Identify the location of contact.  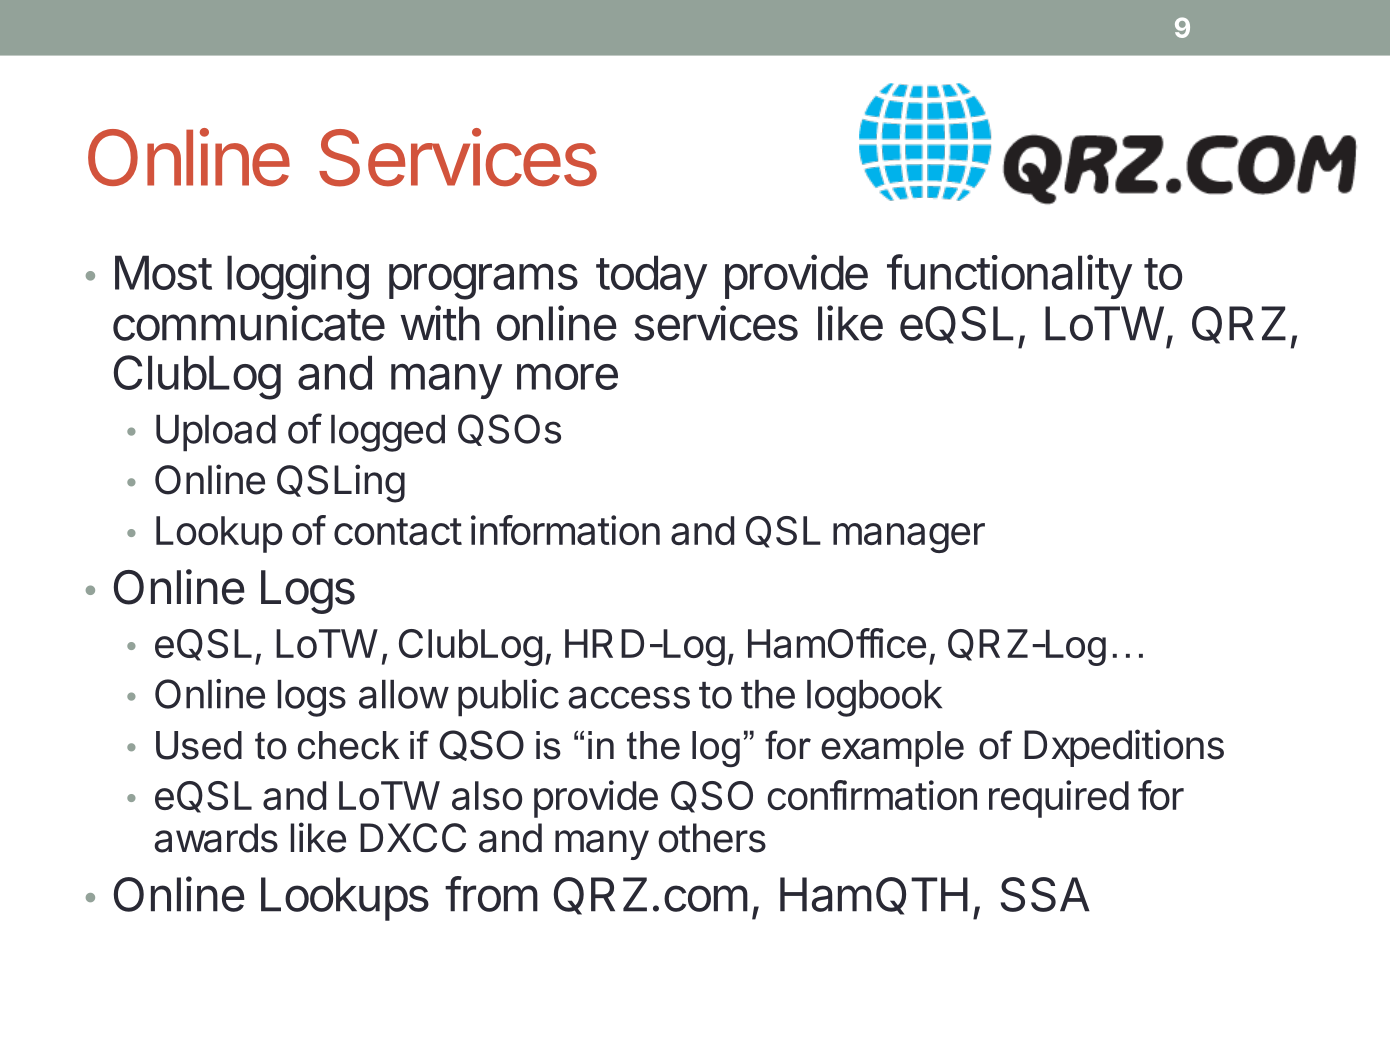
(398, 531).
